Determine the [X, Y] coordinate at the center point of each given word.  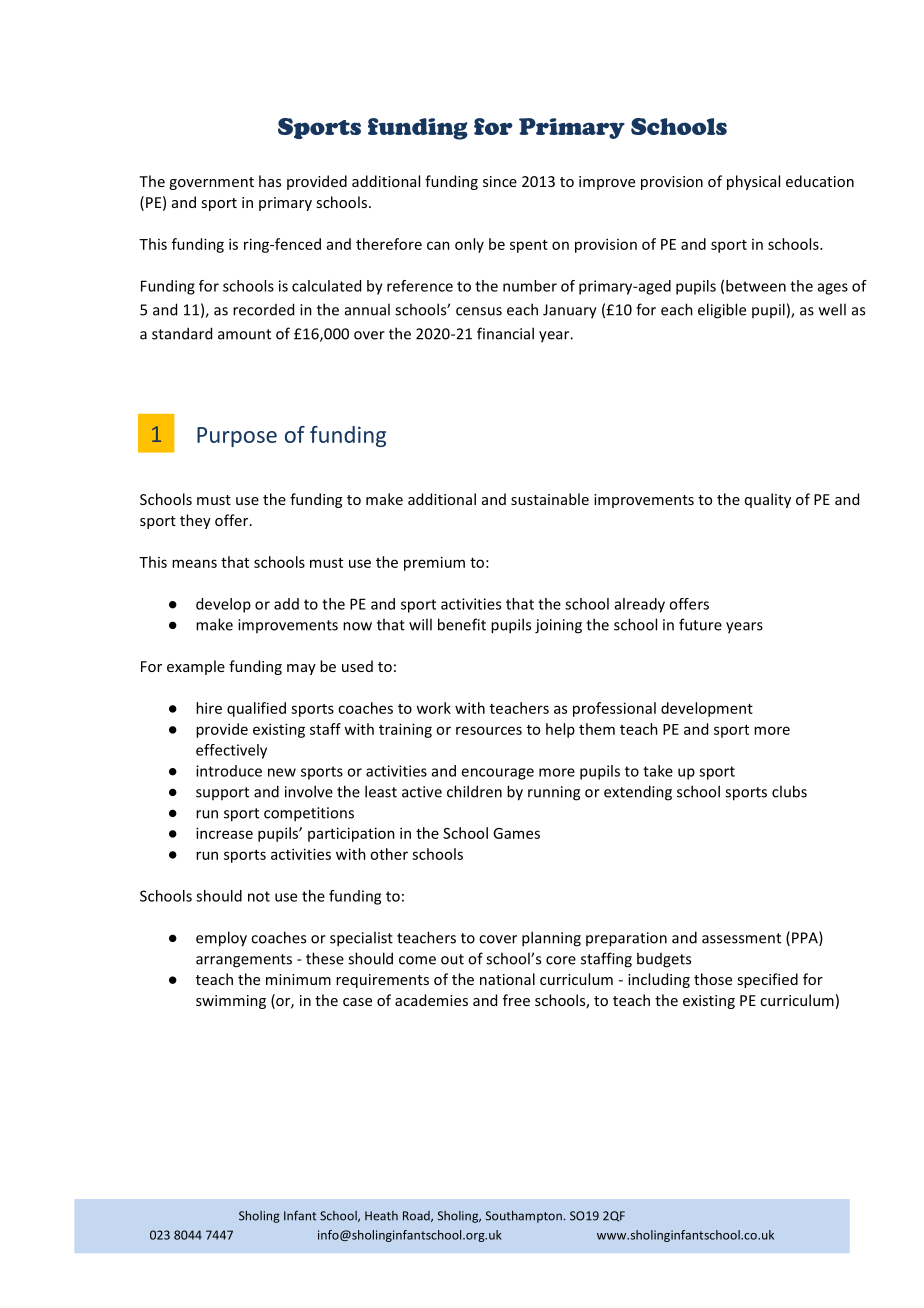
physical [753, 182]
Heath [381, 1216]
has [270, 181]
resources [489, 730]
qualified [256, 709]
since [500, 181]
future [700, 624]
